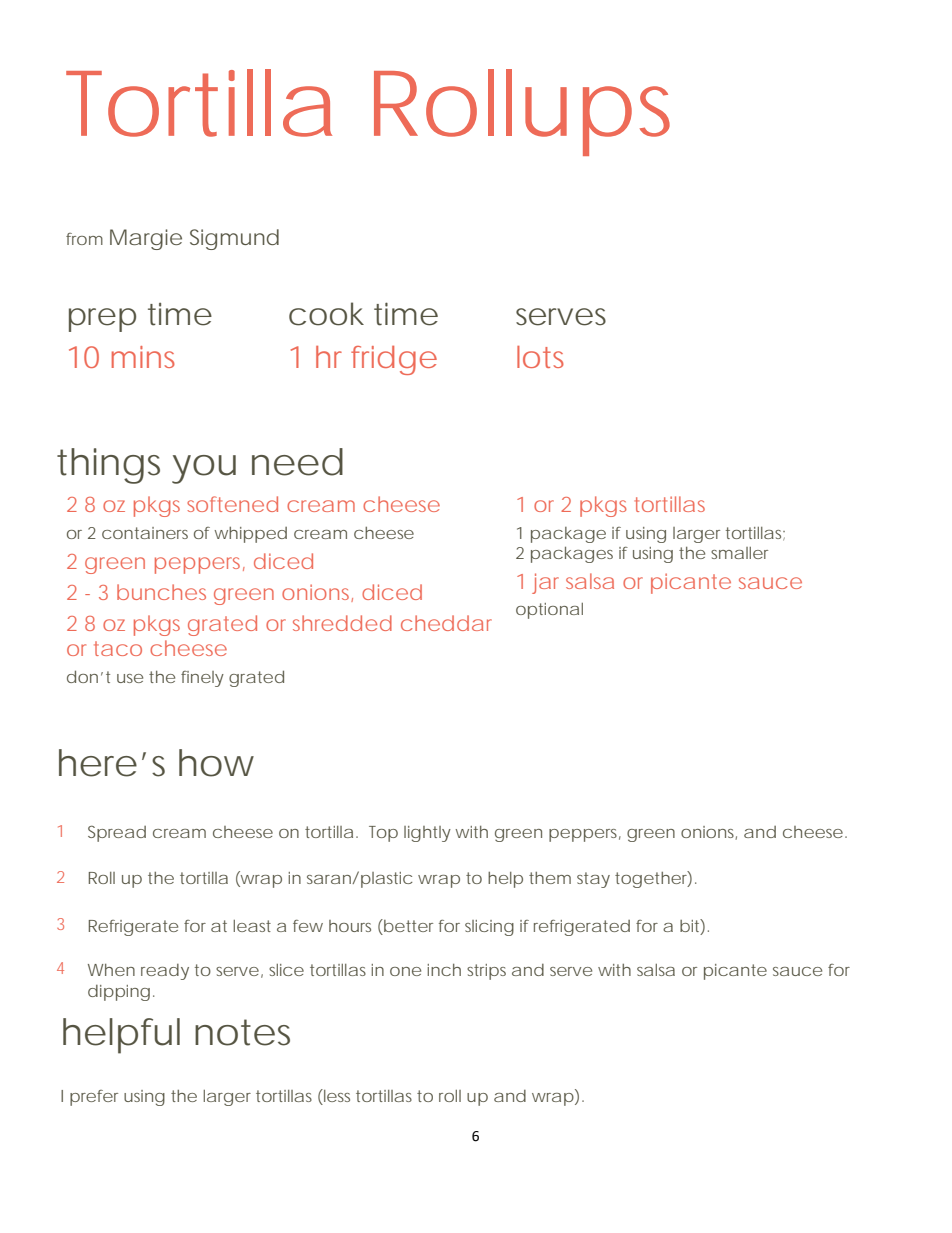 This screenshot has height=1233, width=952. Describe the element at coordinates (117, 833) in the screenshot. I see `Spread` at that location.
